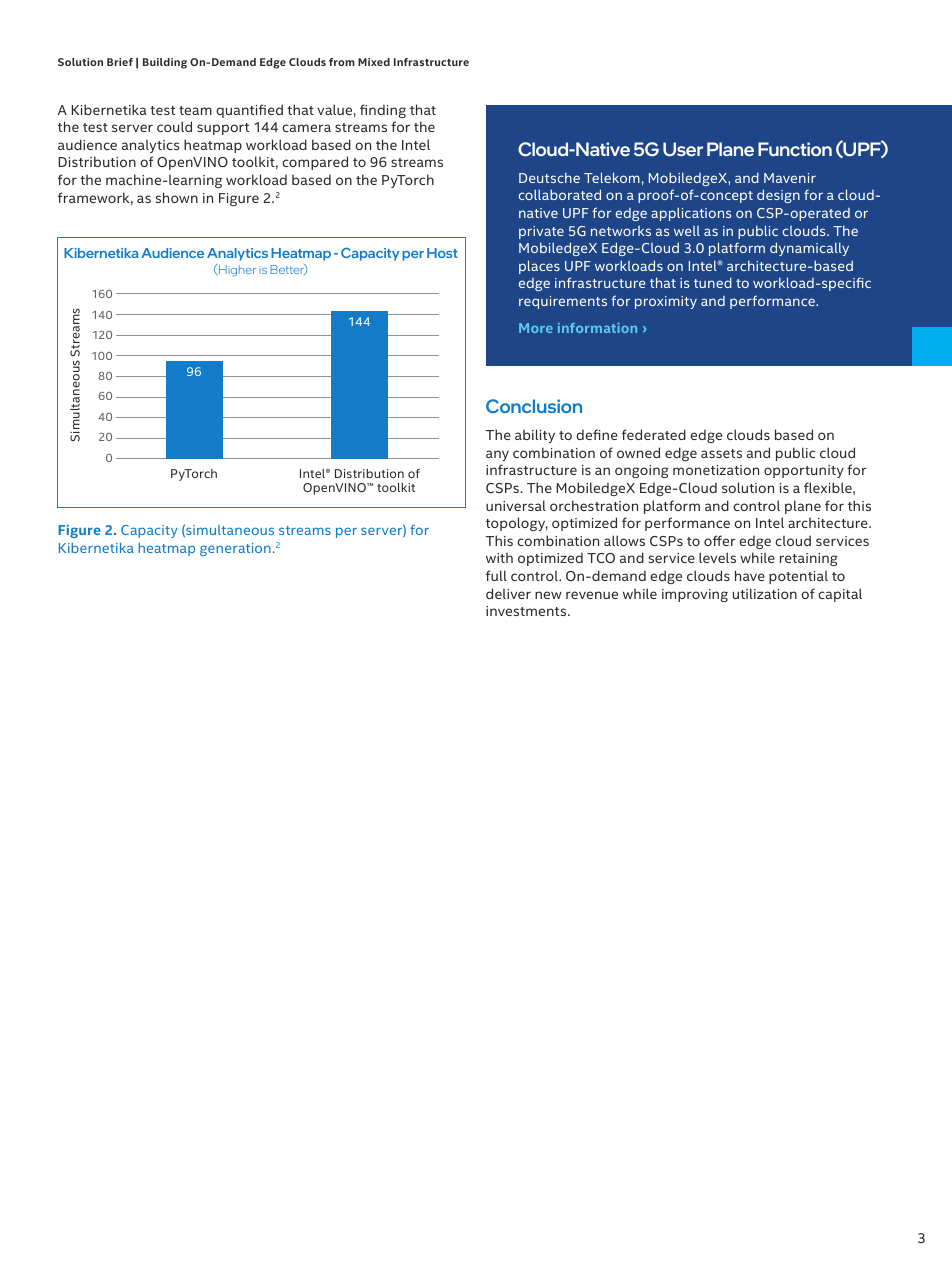  What do you see at coordinates (795, 149) in the image?
I see `Function` at bounding box center [795, 149].
